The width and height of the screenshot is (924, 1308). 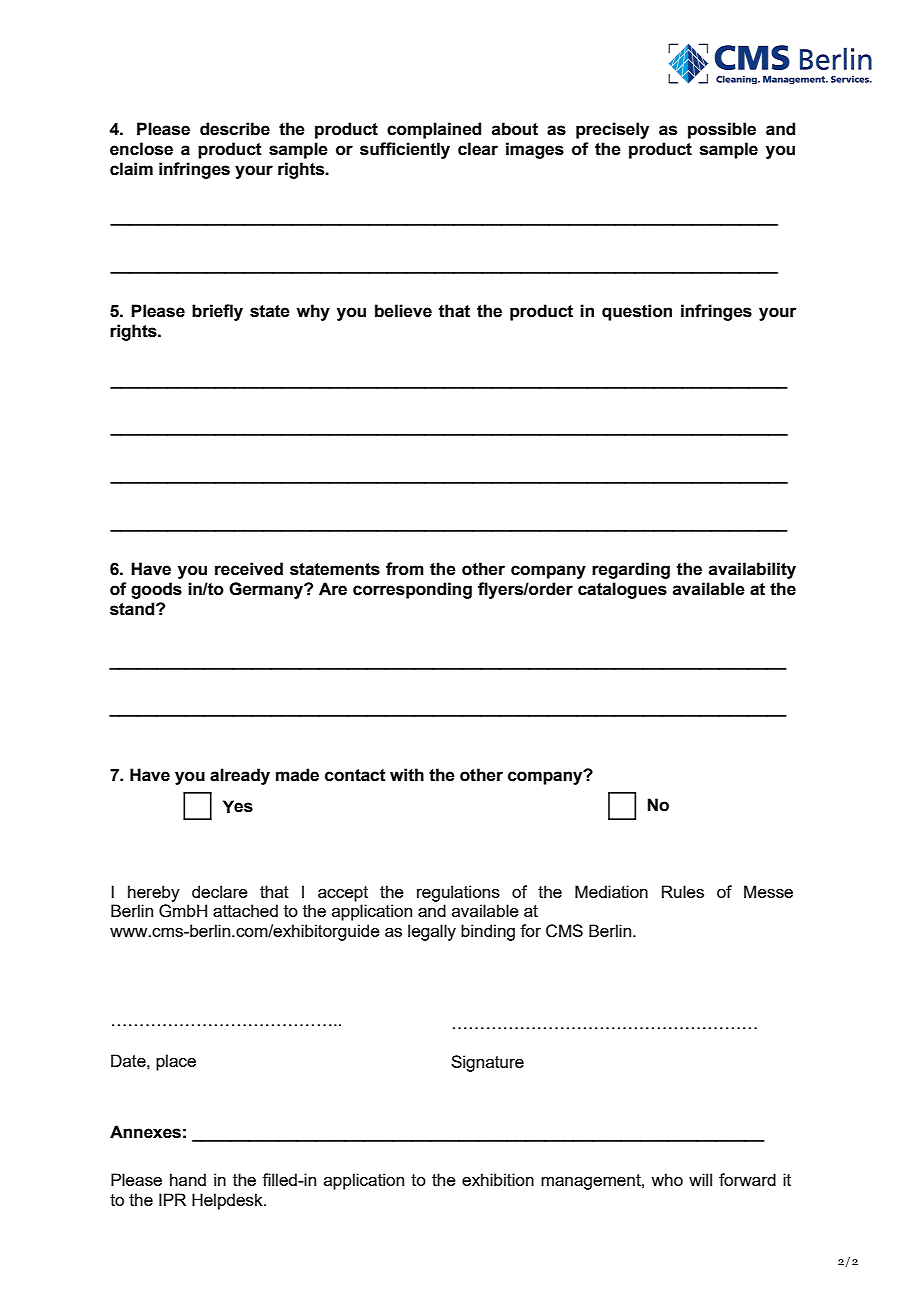 What do you see at coordinates (478, 149) in the screenshot?
I see `clear` at bounding box center [478, 149].
